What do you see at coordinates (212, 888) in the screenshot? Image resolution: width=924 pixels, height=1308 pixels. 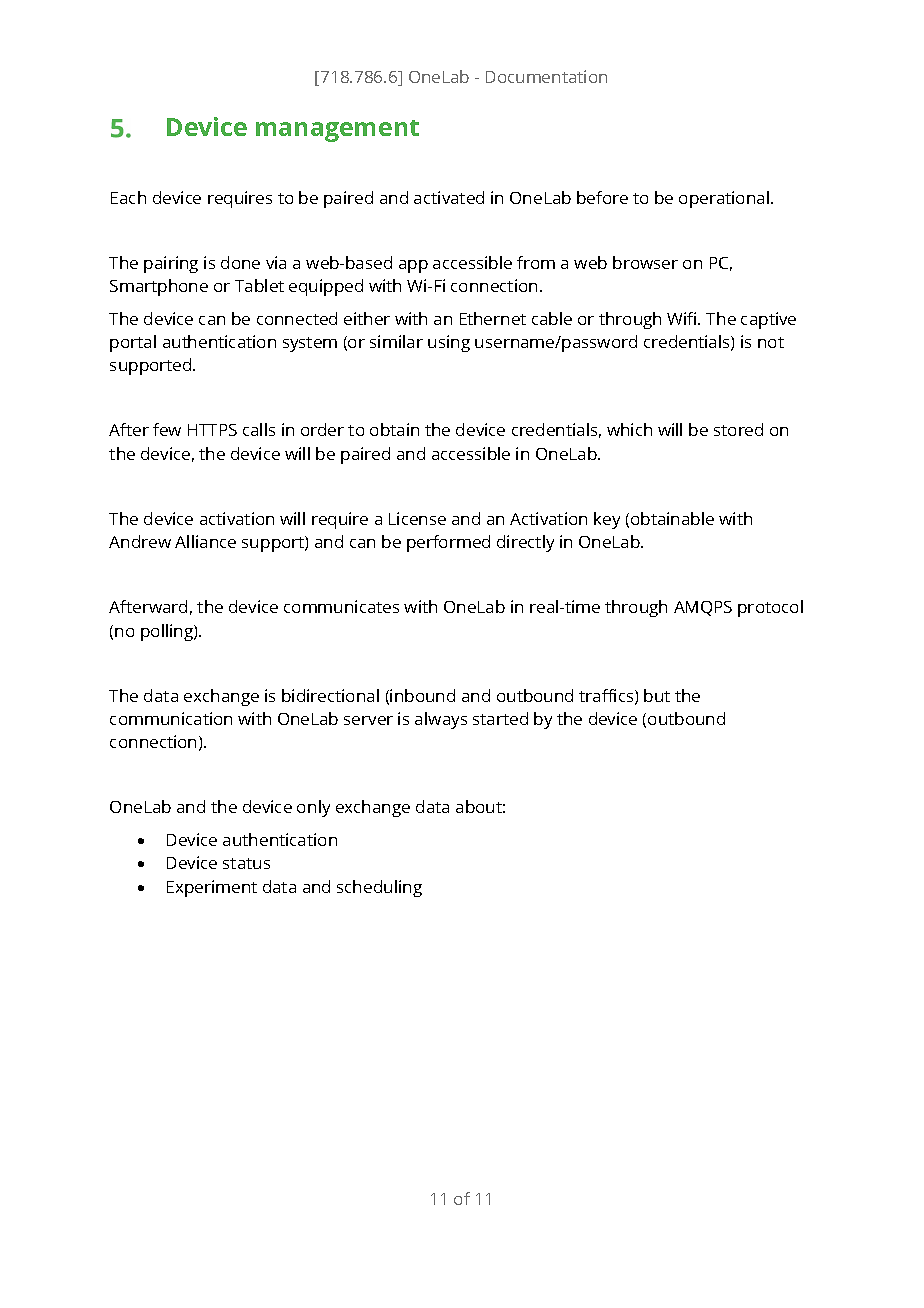 I see `Experiment` at bounding box center [212, 888].
